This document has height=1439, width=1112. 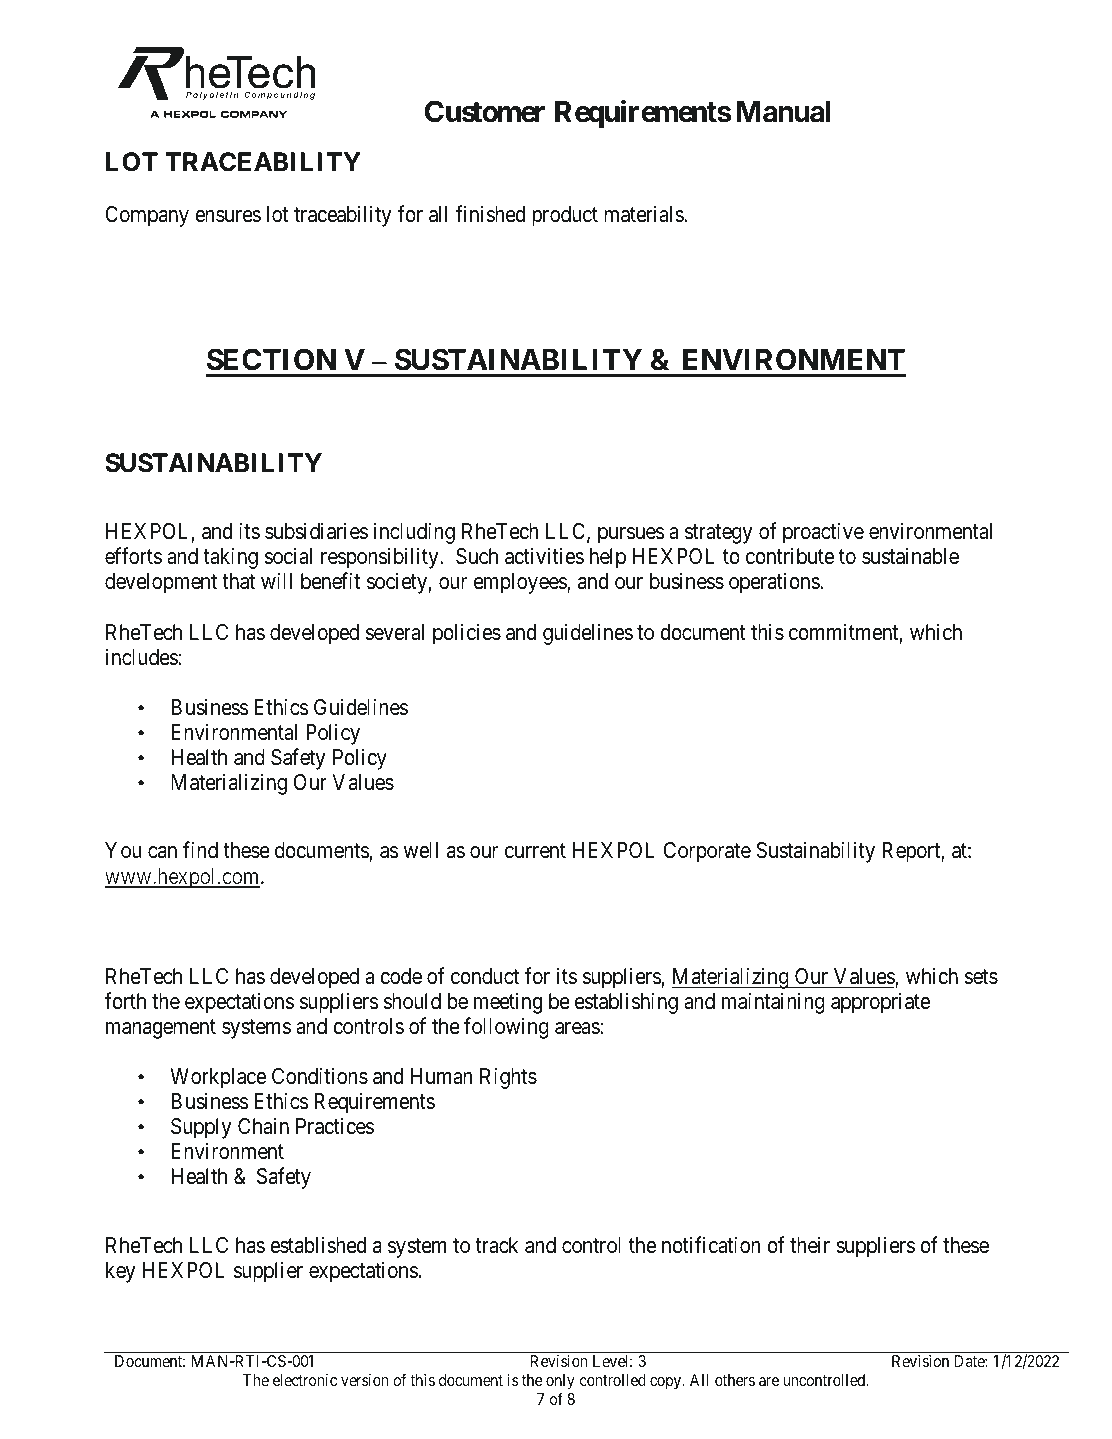 What do you see at coordinates (773, 1003) in the document?
I see `maintaining` at bounding box center [773, 1003].
